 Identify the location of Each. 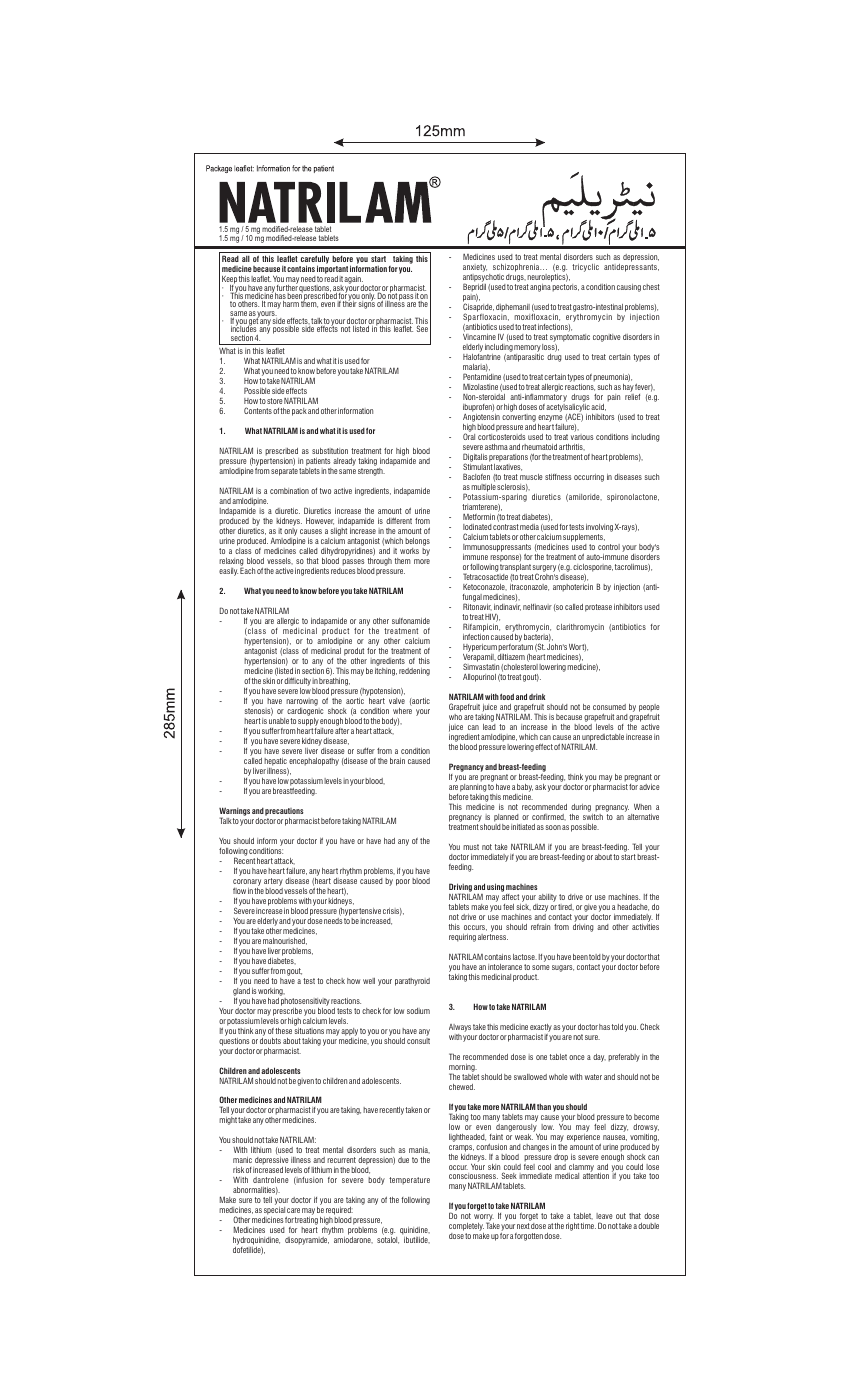
(247, 570).
